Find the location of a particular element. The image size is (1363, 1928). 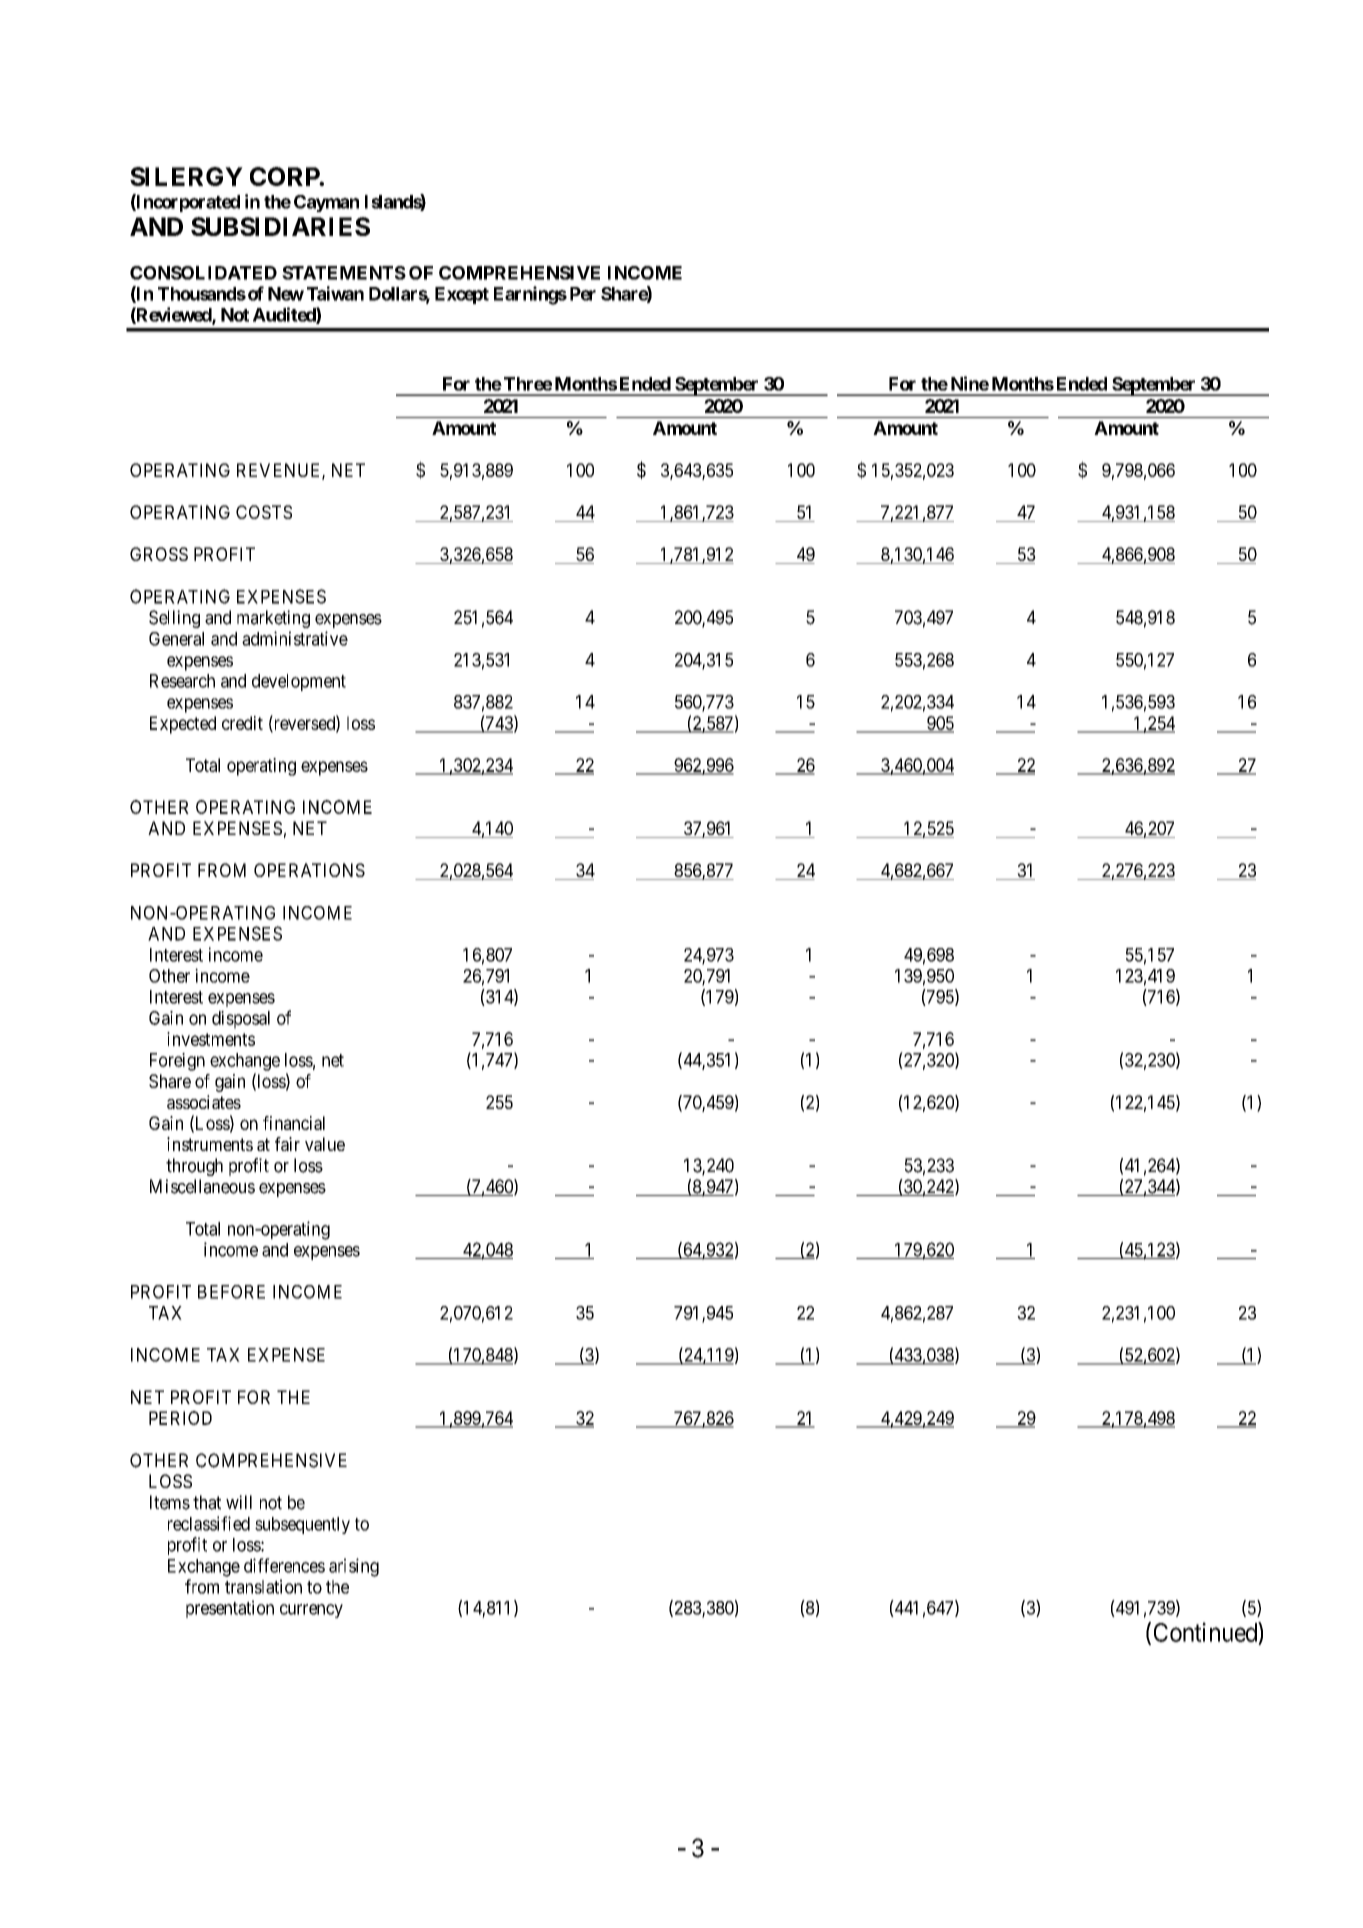

CONSOLIDATED is located at coordinates (203, 273).
